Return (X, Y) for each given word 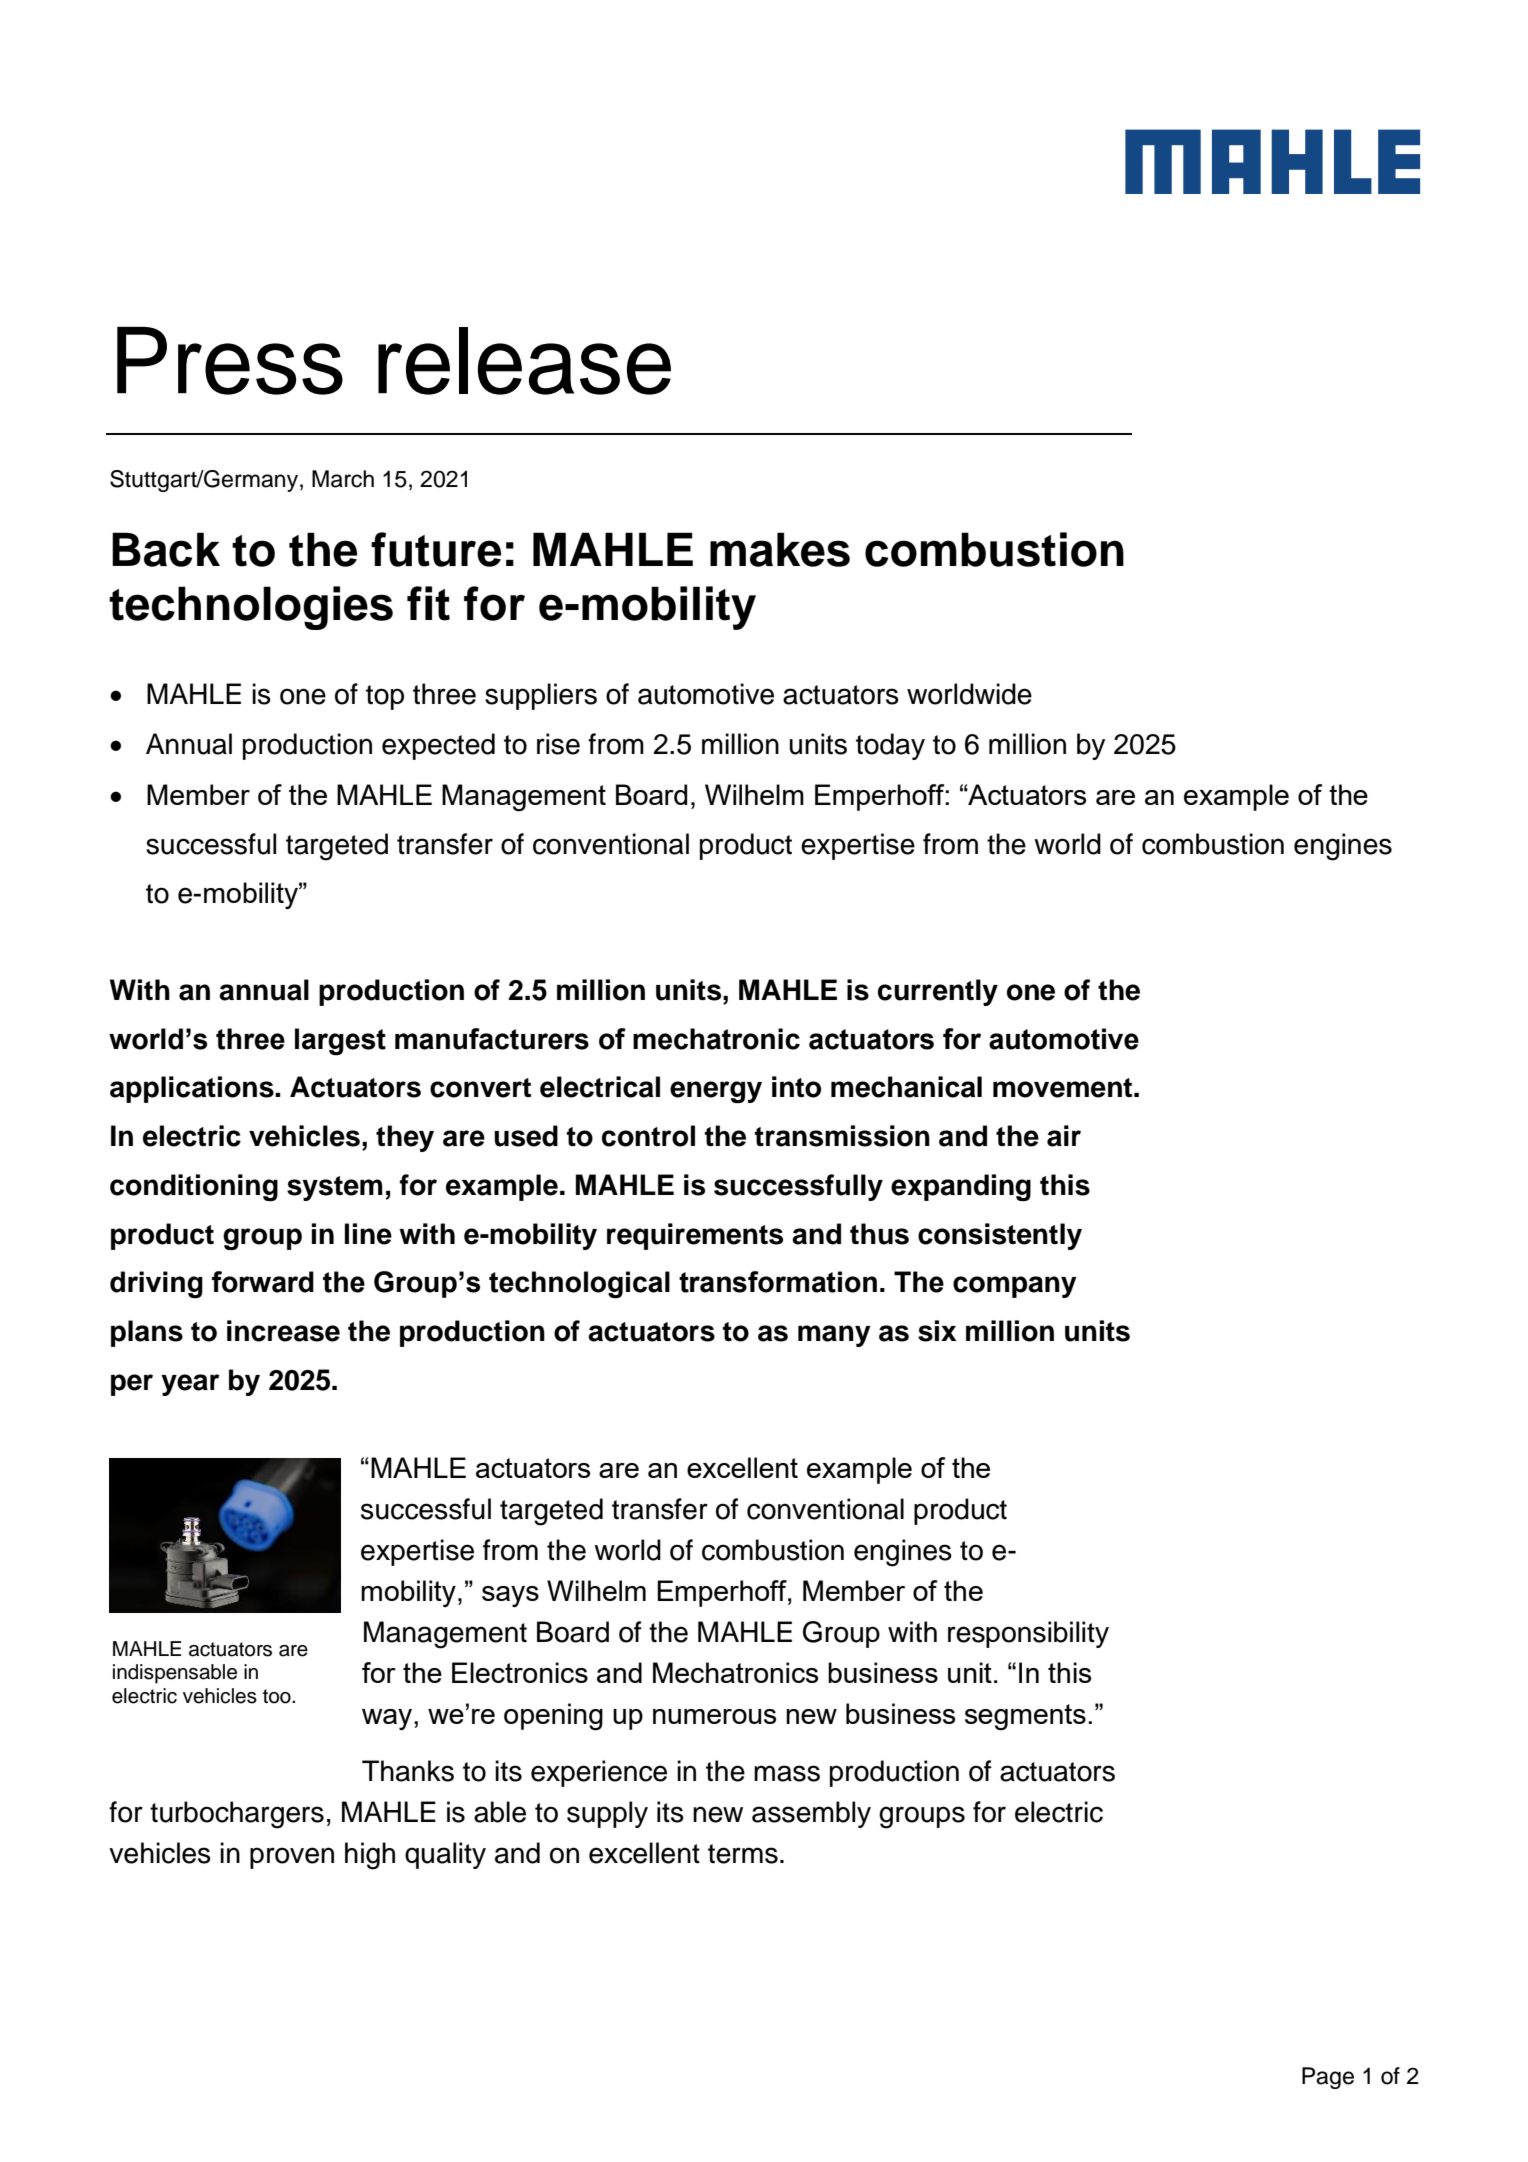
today (890, 746)
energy (716, 1092)
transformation (778, 1282)
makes (780, 549)
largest (340, 1042)
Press (230, 361)
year (190, 1385)
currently (938, 992)
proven (292, 1858)
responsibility (1028, 1634)
